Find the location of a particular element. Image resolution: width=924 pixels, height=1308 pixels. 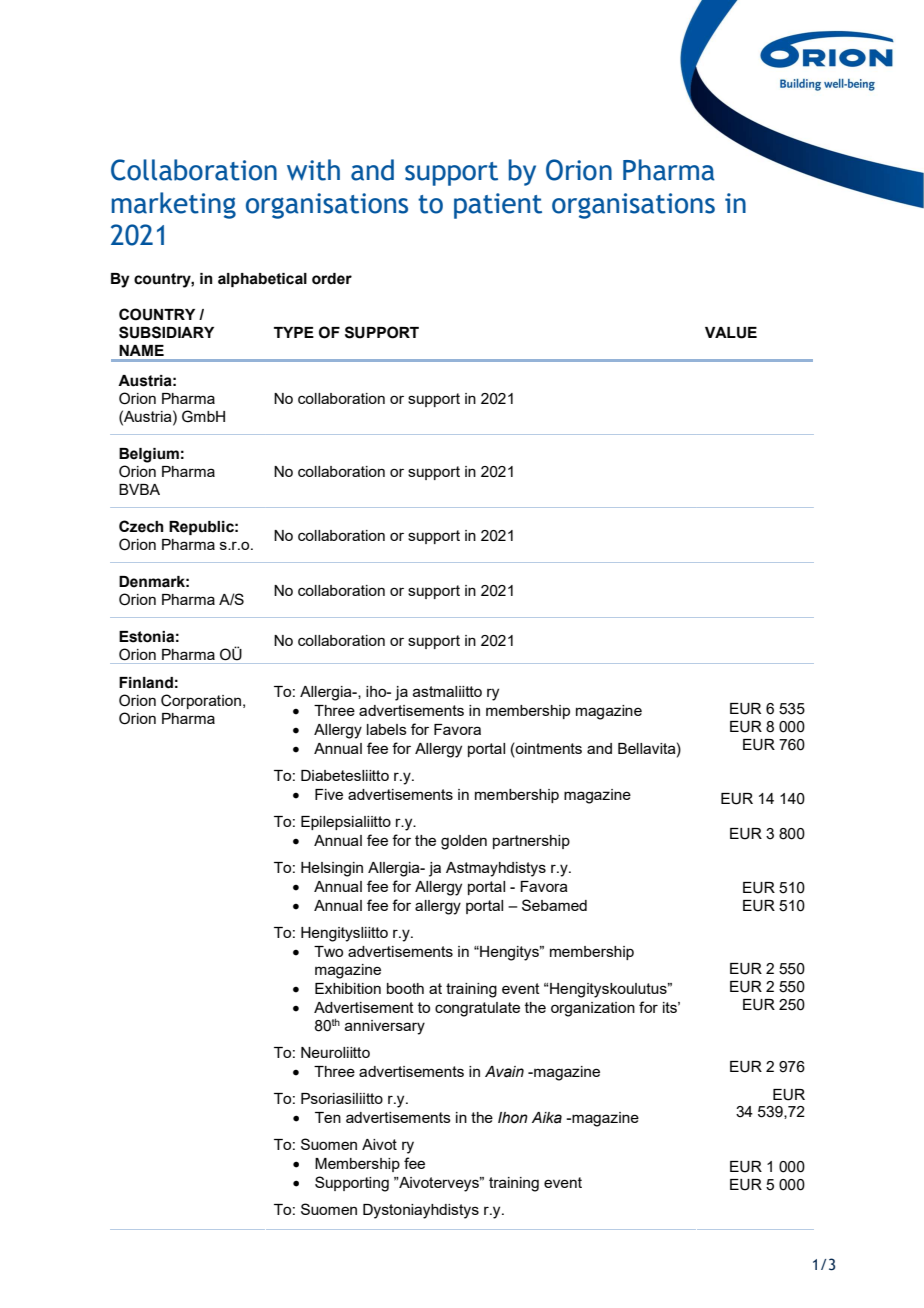

congratulate is located at coordinates (477, 1009).
